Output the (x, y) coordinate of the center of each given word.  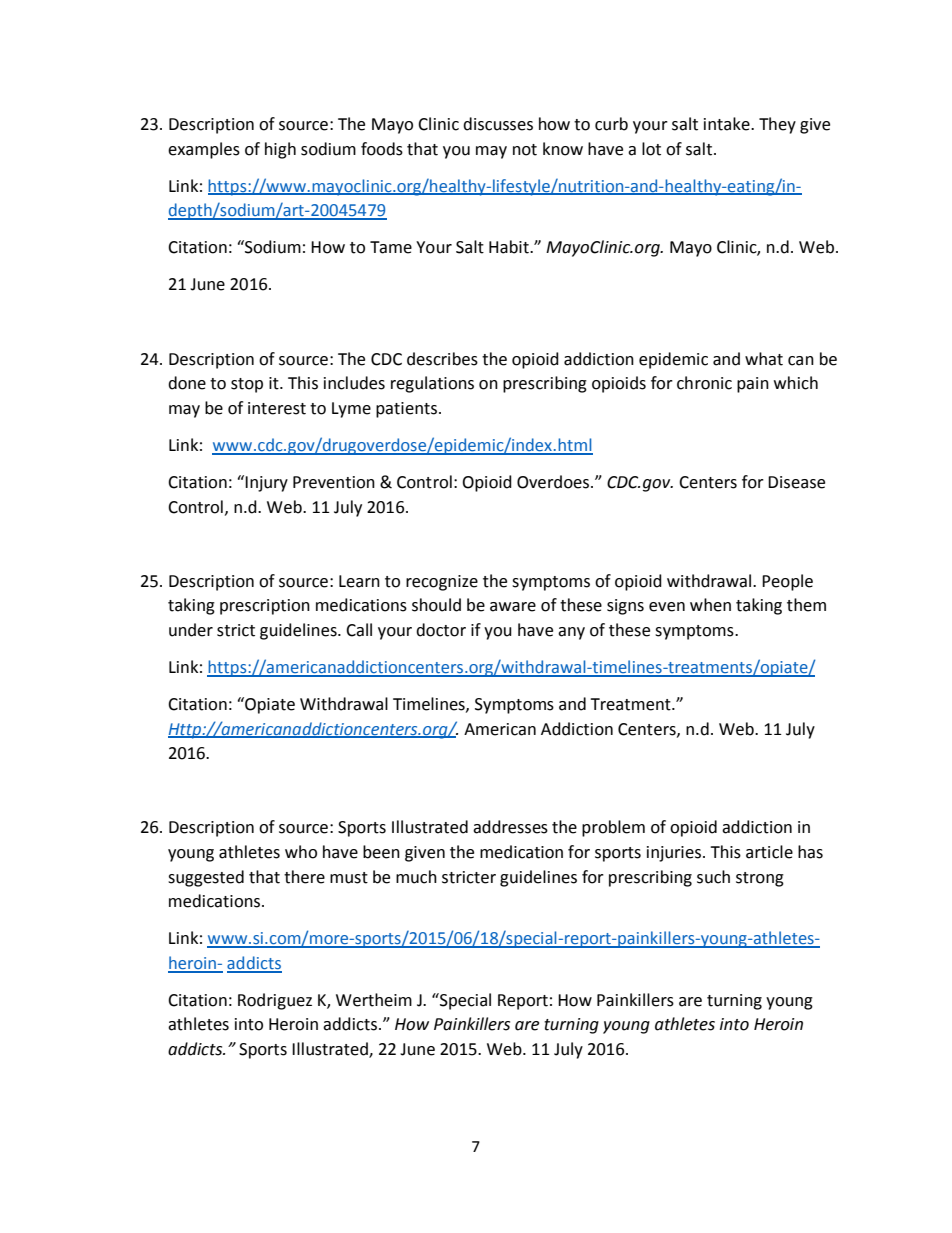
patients (406, 410)
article (769, 852)
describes (442, 359)
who (301, 852)
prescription (265, 607)
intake (728, 124)
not (525, 150)
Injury (266, 484)
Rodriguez (275, 1001)
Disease (796, 482)
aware (513, 607)
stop (247, 385)
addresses (510, 827)
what (764, 359)
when (710, 605)
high (280, 150)
